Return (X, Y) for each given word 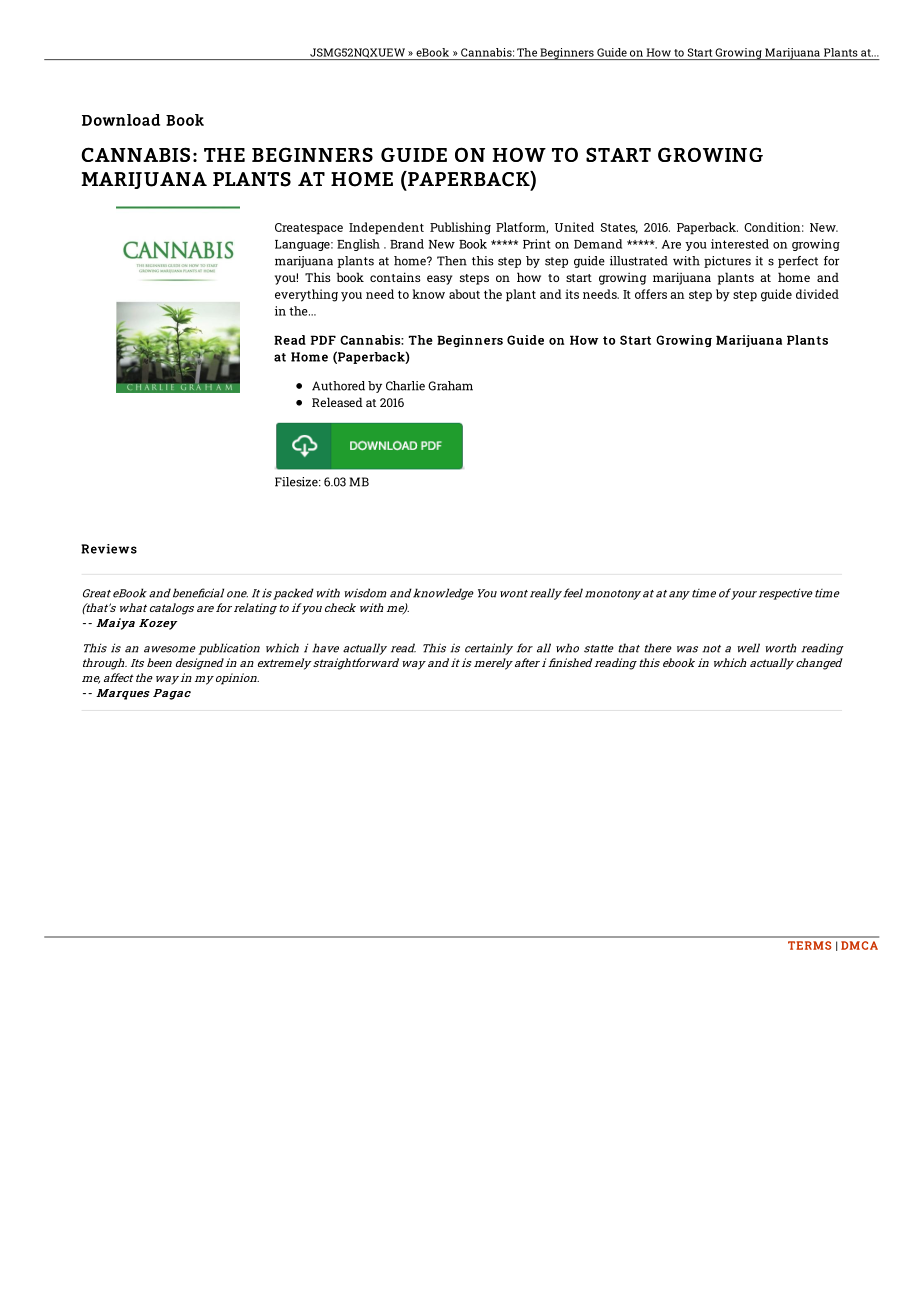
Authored (338, 386)
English (358, 245)
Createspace (309, 229)
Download (121, 120)
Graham (450, 386)
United (574, 227)
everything (306, 295)
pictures (727, 262)
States (619, 228)
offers (651, 294)
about (464, 294)
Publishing (460, 228)
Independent (386, 228)
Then (452, 261)
